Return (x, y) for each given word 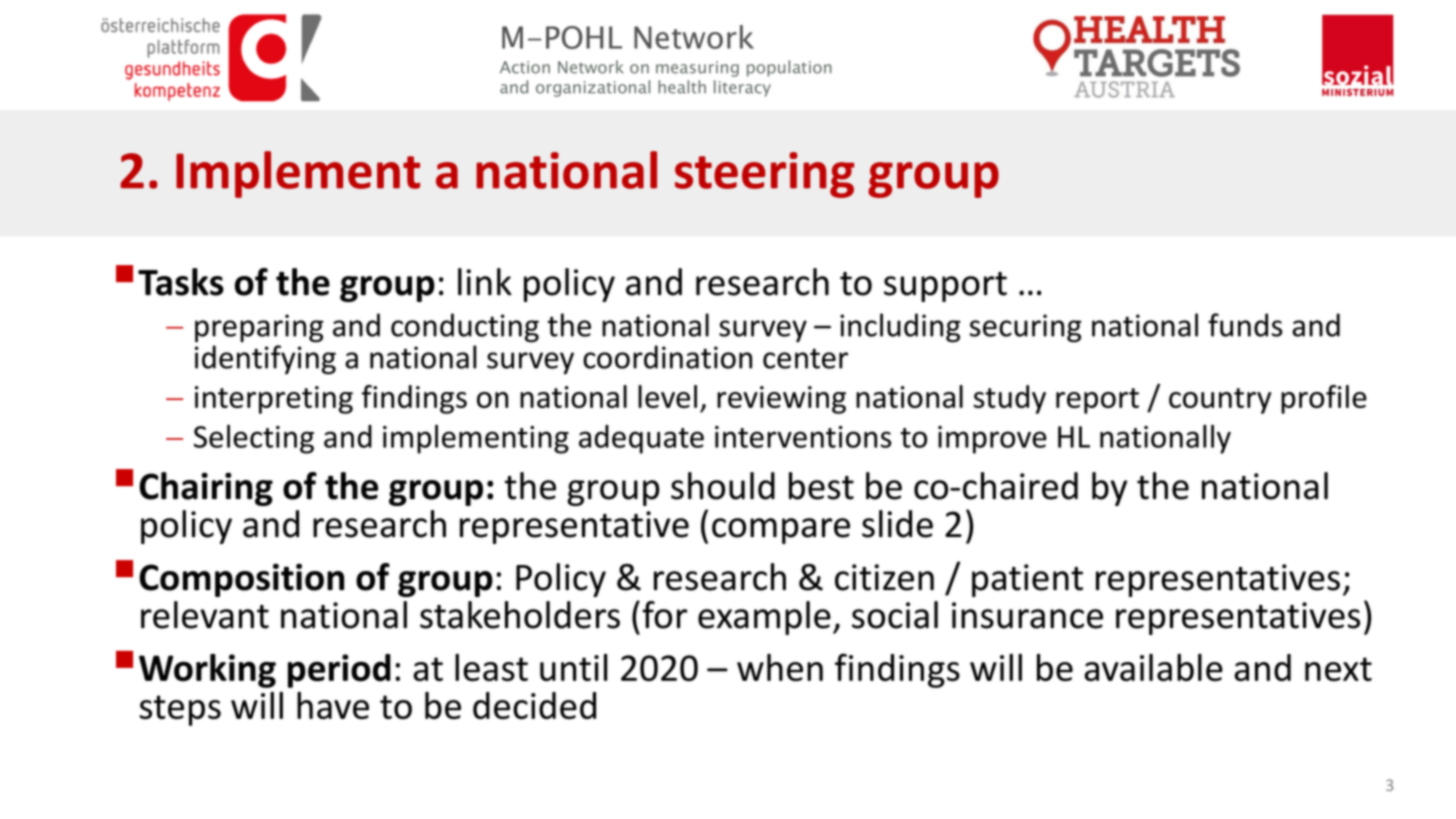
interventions (803, 437)
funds (1245, 325)
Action (525, 67)
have (333, 705)
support (945, 287)
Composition (241, 580)
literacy (742, 88)
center (805, 358)
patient (1027, 580)
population (789, 68)
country (1220, 401)
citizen (884, 577)
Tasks (181, 282)
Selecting (254, 439)
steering (765, 175)
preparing (259, 328)
